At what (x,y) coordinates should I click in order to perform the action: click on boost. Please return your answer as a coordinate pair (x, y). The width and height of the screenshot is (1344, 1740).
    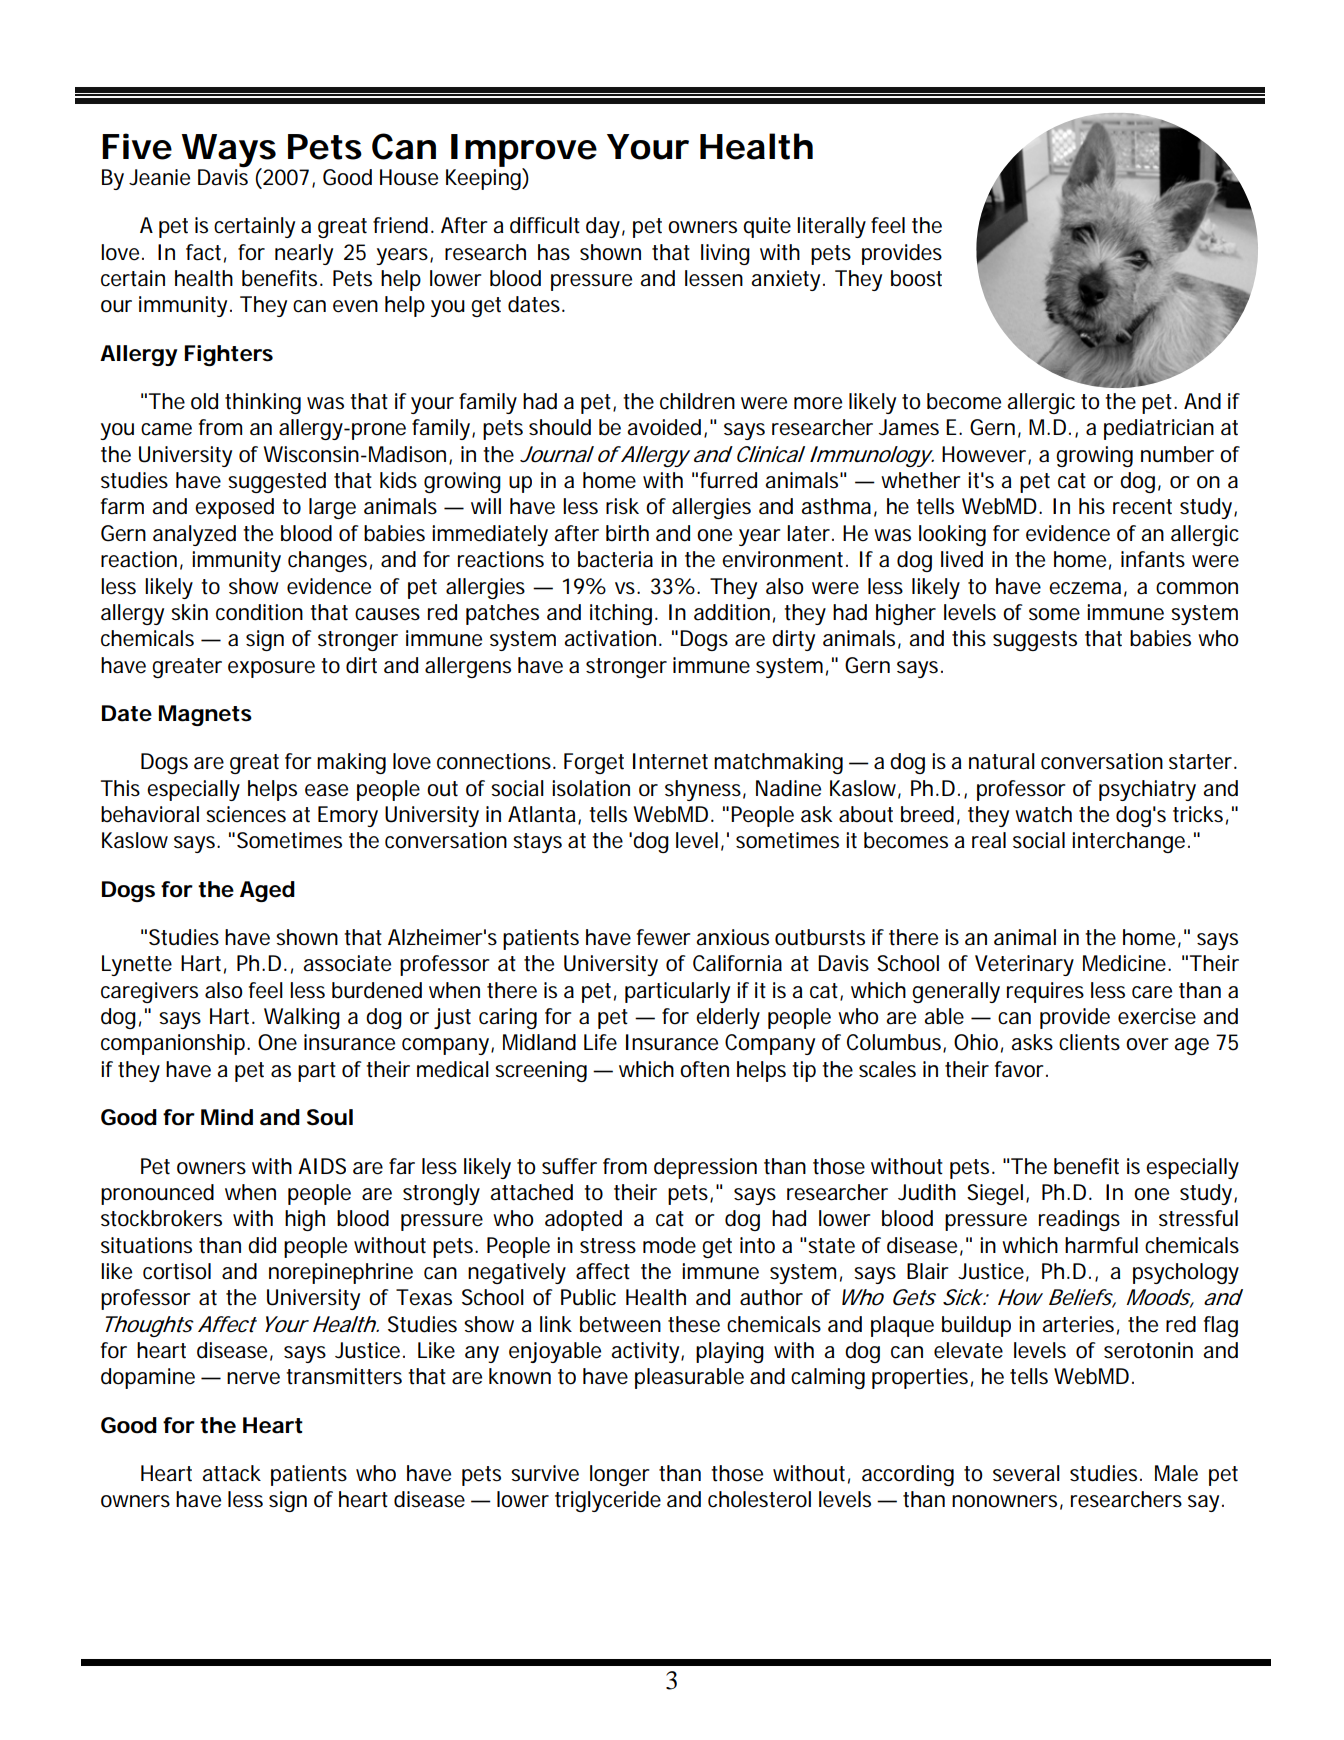
    Looking at the image, I should click on (916, 278).
